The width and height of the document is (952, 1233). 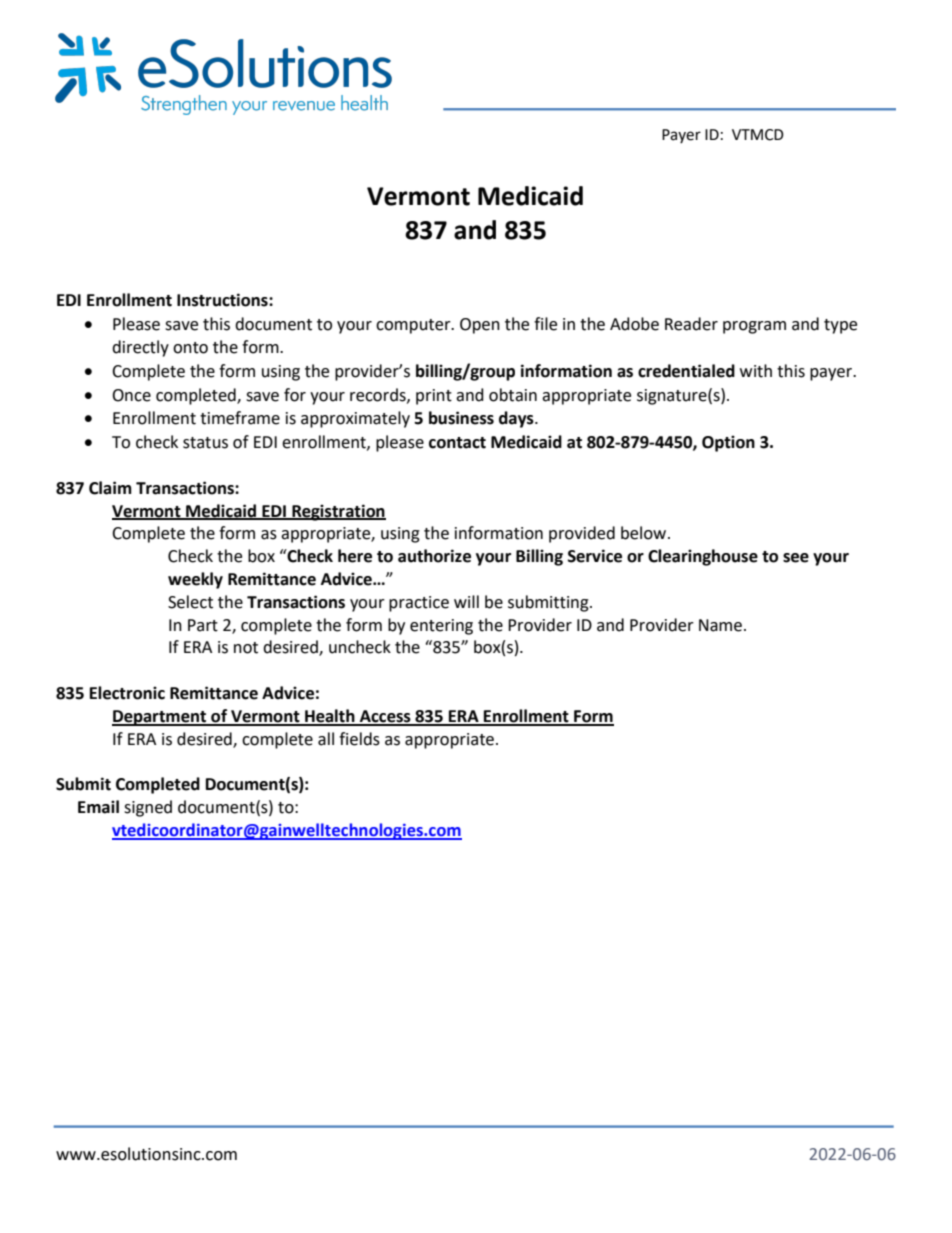 What do you see at coordinates (754, 327) in the document?
I see `program` at bounding box center [754, 327].
